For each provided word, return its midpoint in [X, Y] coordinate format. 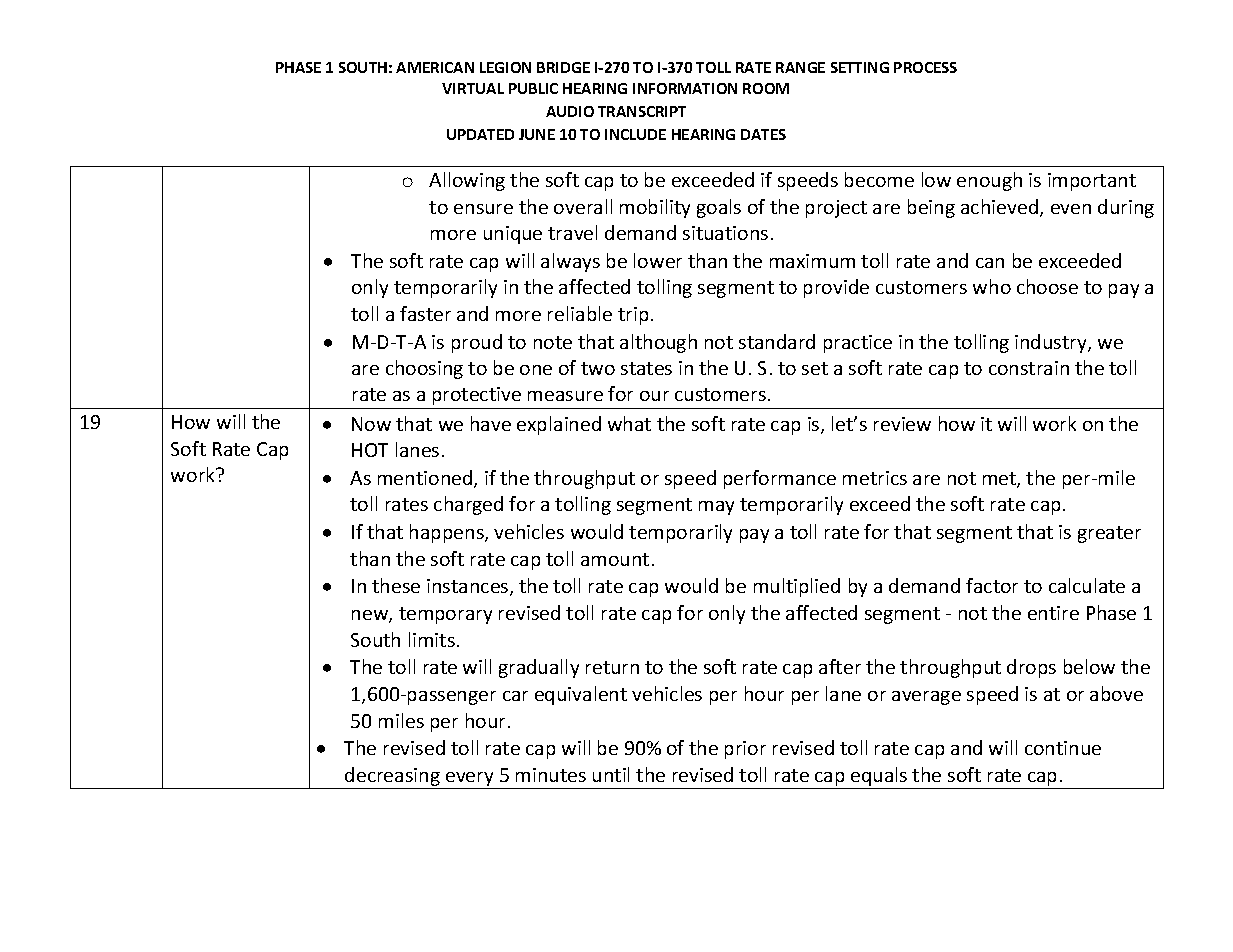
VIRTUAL [473, 88]
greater [1109, 534]
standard [777, 341]
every [470, 780]
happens [448, 533]
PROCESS [925, 67]
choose [1047, 286]
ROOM [766, 88]
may [716, 508]
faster [425, 313]
